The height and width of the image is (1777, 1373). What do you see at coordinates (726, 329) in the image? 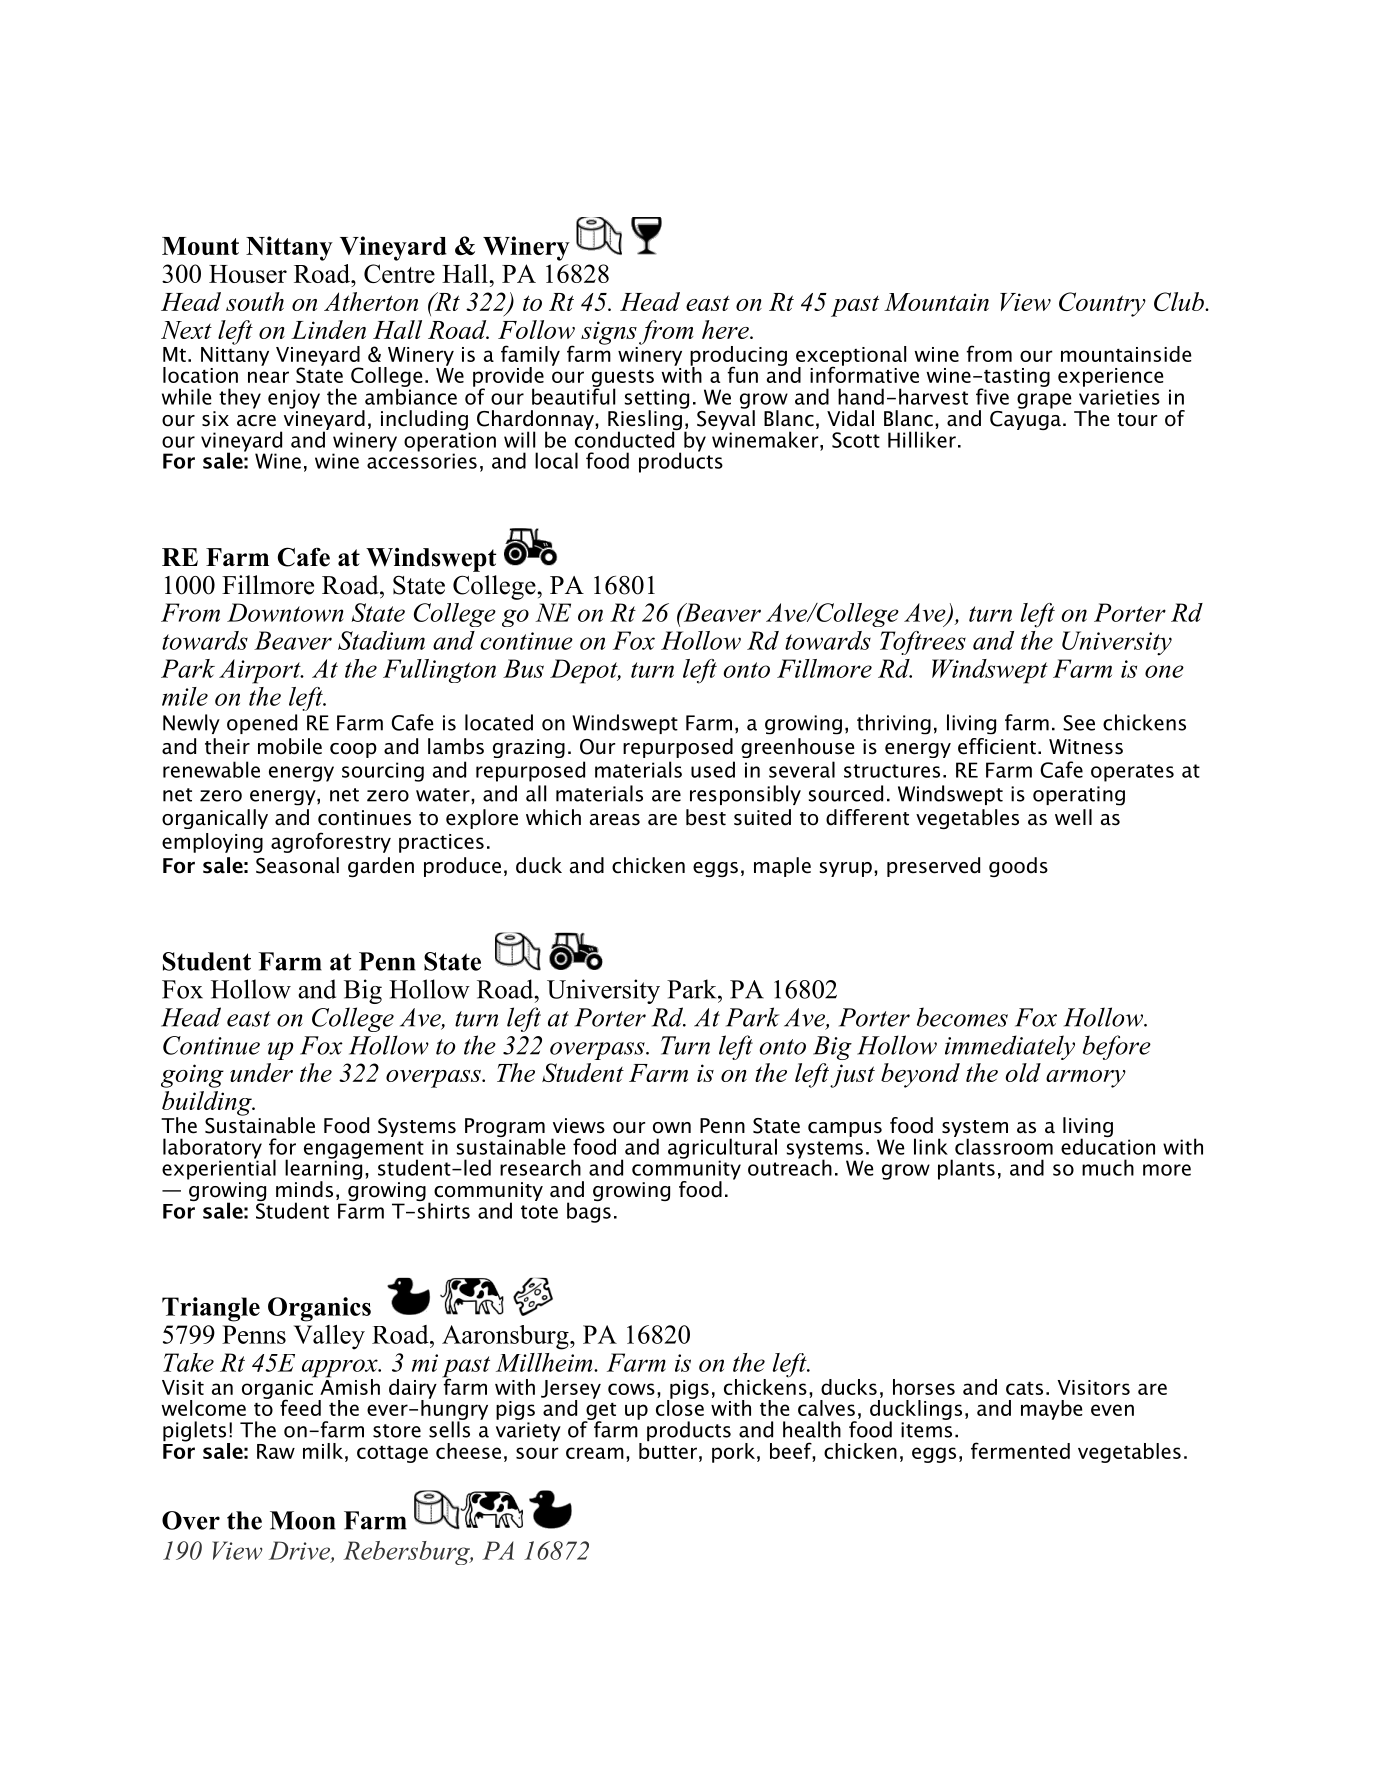
I see `here` at bounding box center [726, 329].
